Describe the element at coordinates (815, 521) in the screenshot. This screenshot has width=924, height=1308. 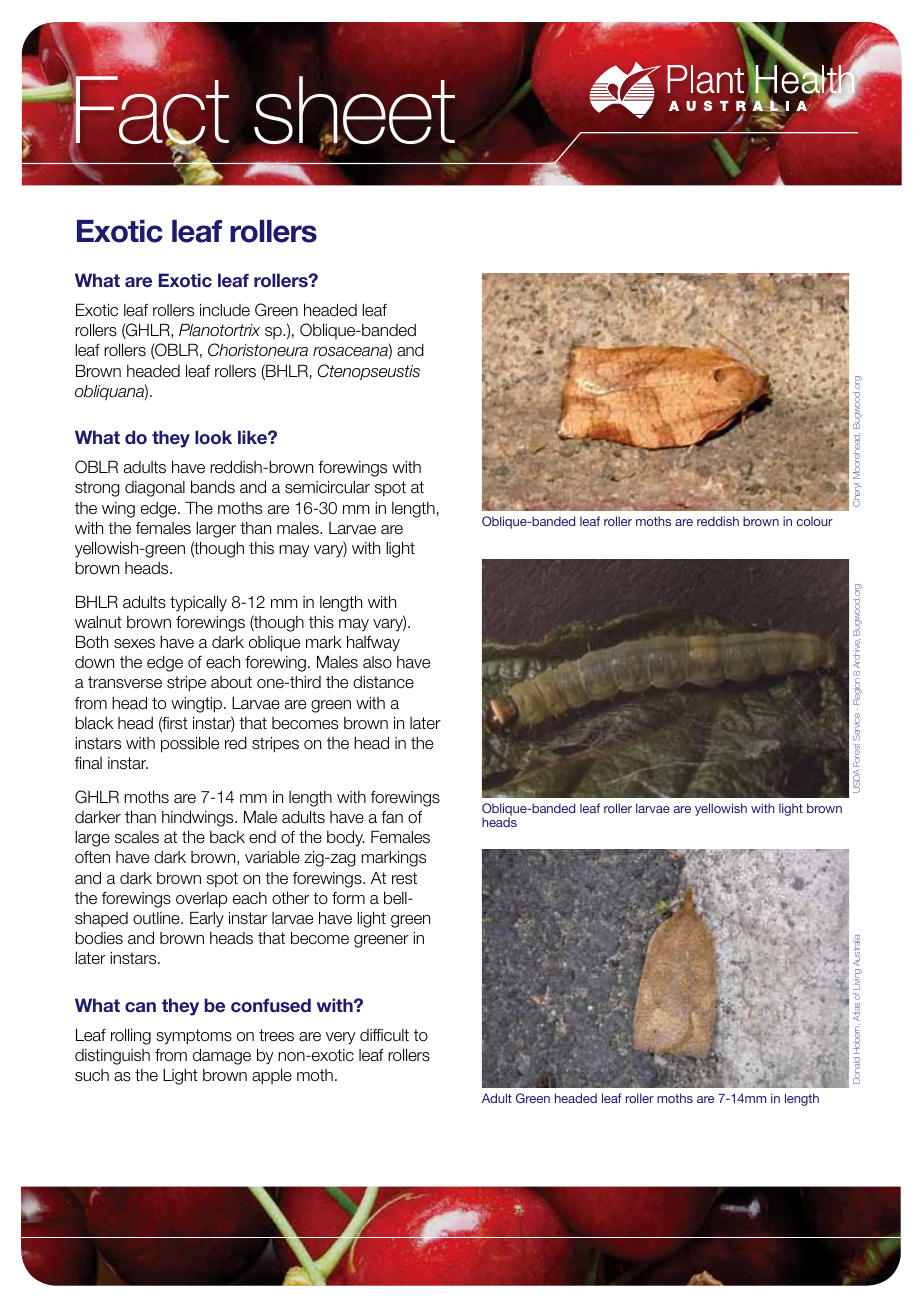
I see `colour` at that location.
